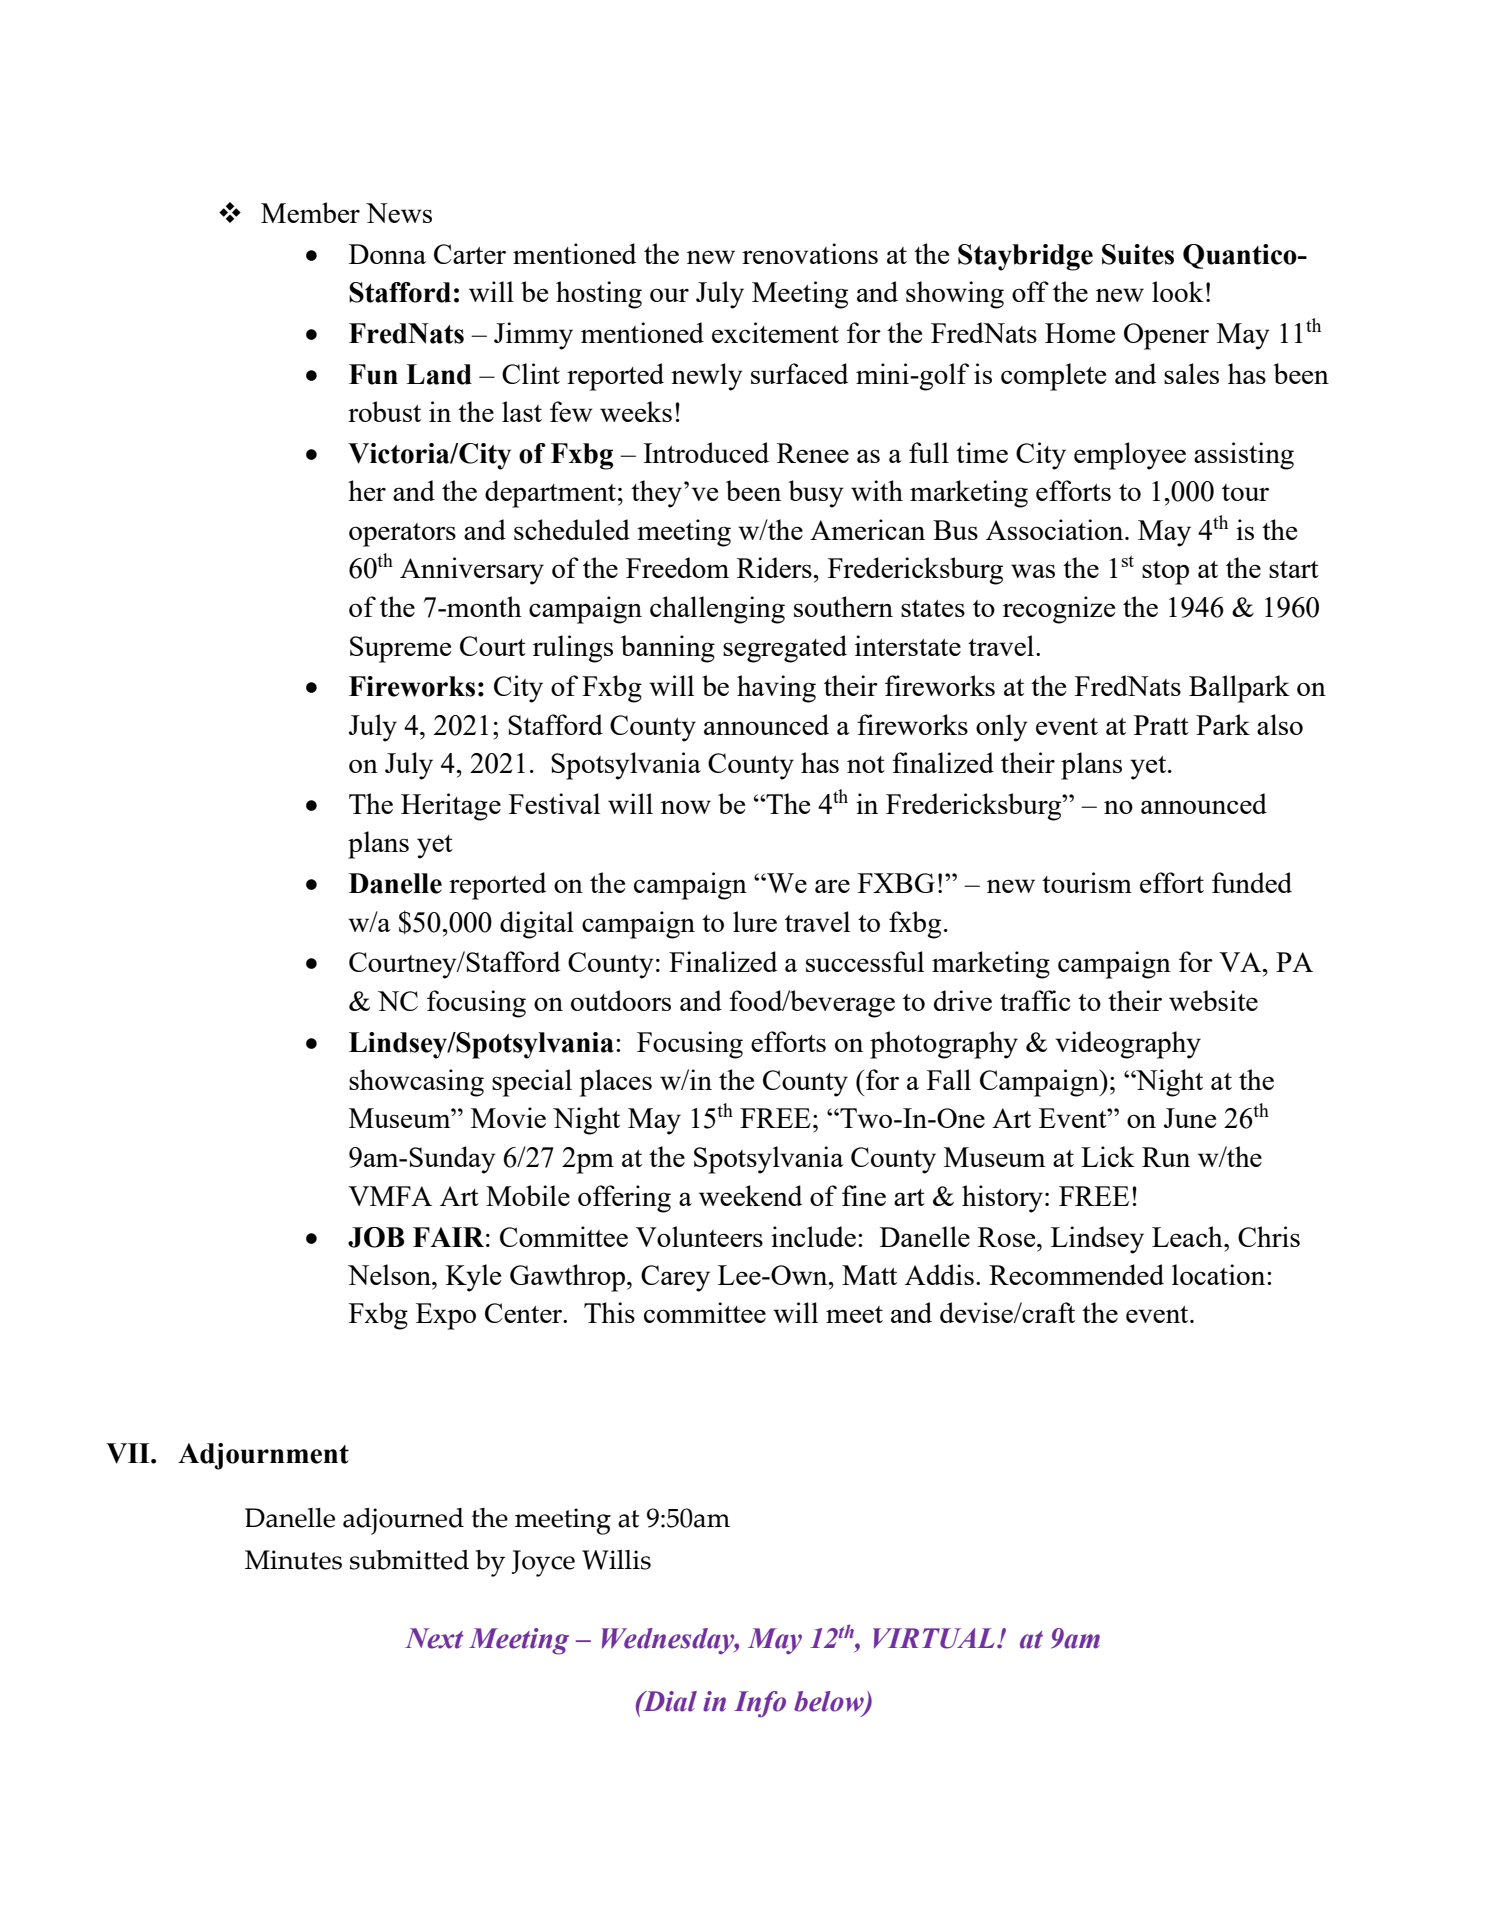 Image resolution: width=1487 pixels, height=1924 pixels. What do you see at coordinates (609, 1312) in the image?
I see `This` at bounding box center [609, 1312].
